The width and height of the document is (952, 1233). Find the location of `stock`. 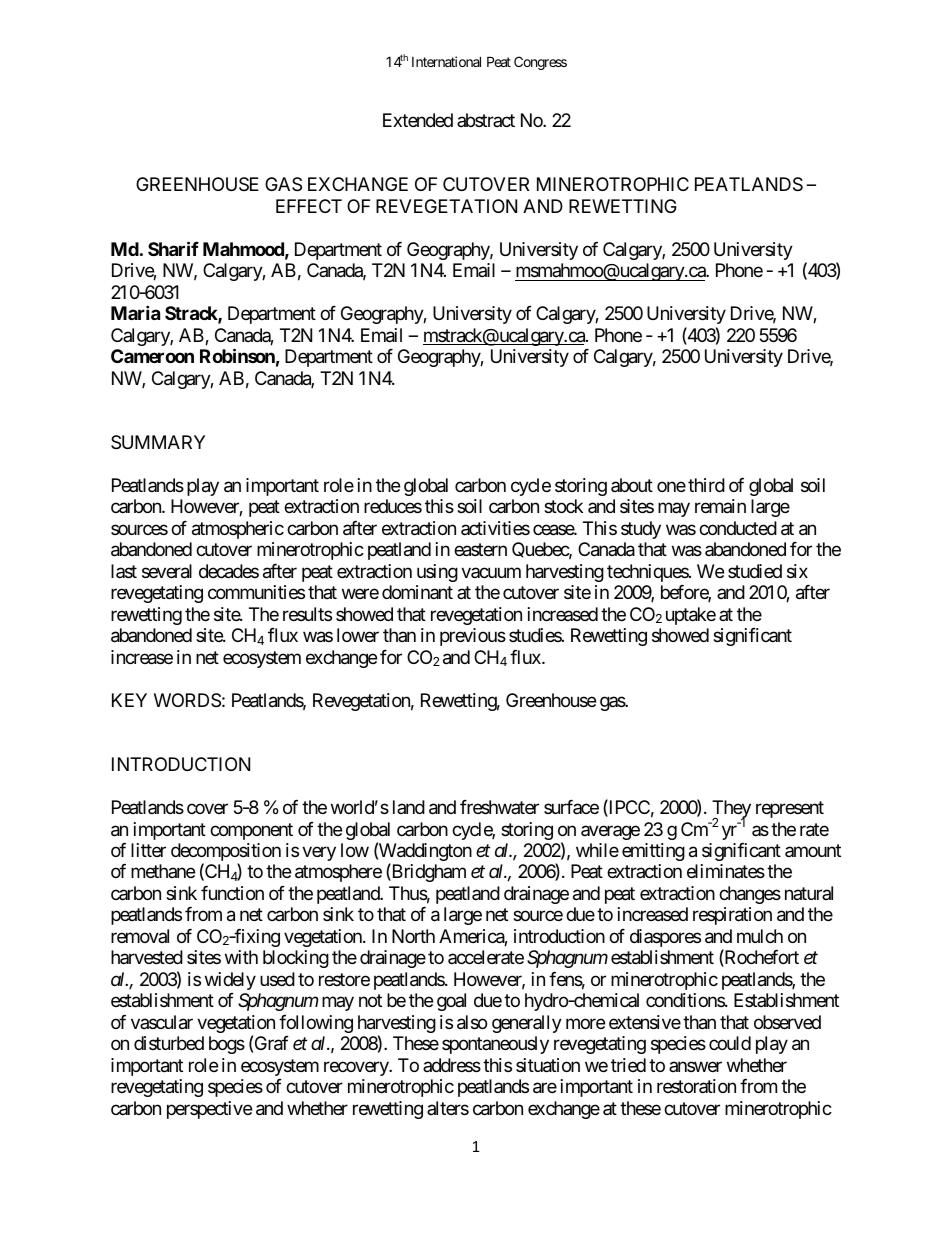

stock is located at coordinates (563, 506).
